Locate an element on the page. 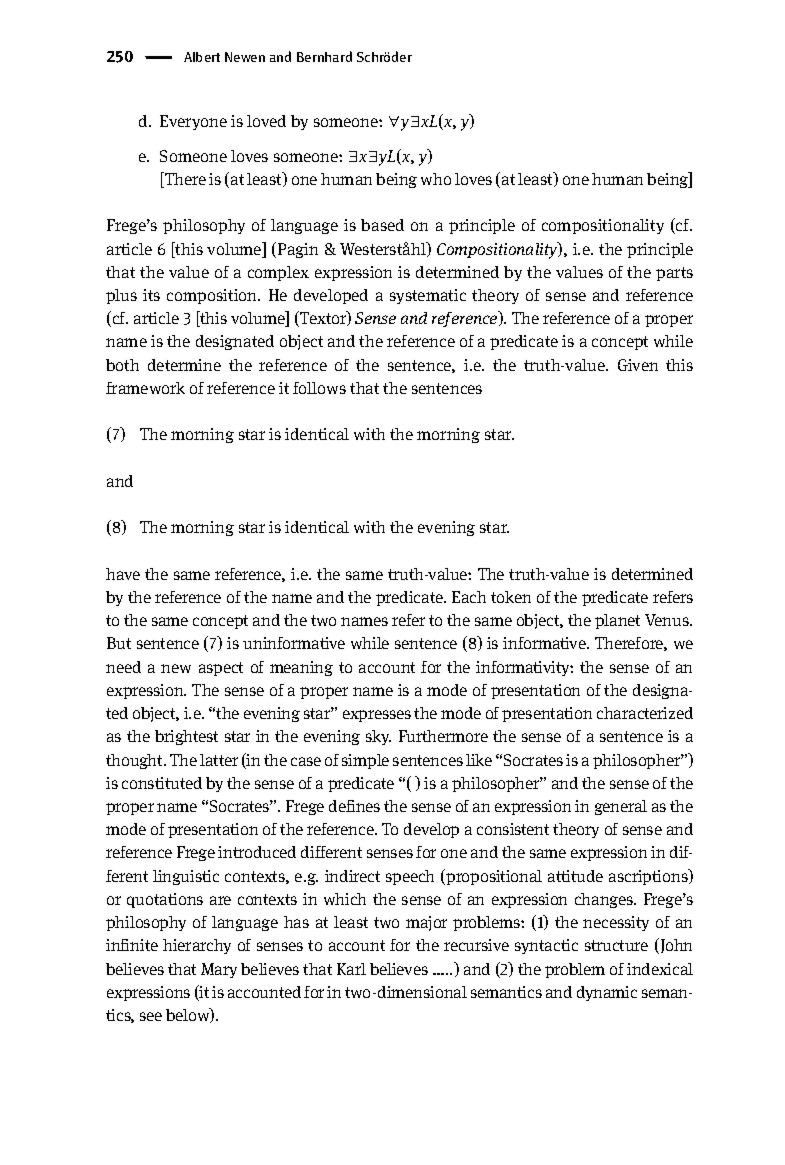  Karl is located at coordinates (351, 969).
